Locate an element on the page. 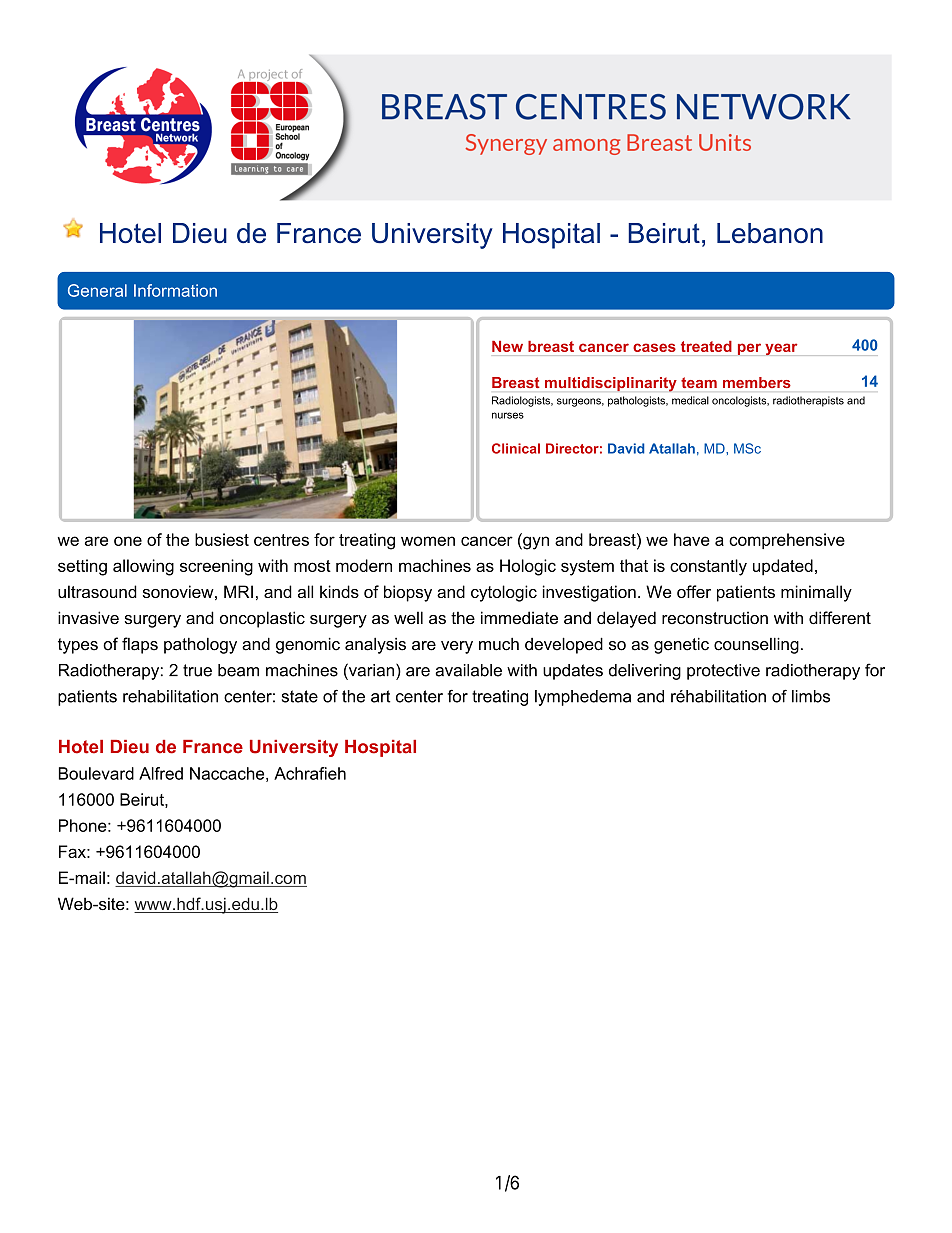 The image size is (952, 1233). limbs is located at coordinates (811, 696).
